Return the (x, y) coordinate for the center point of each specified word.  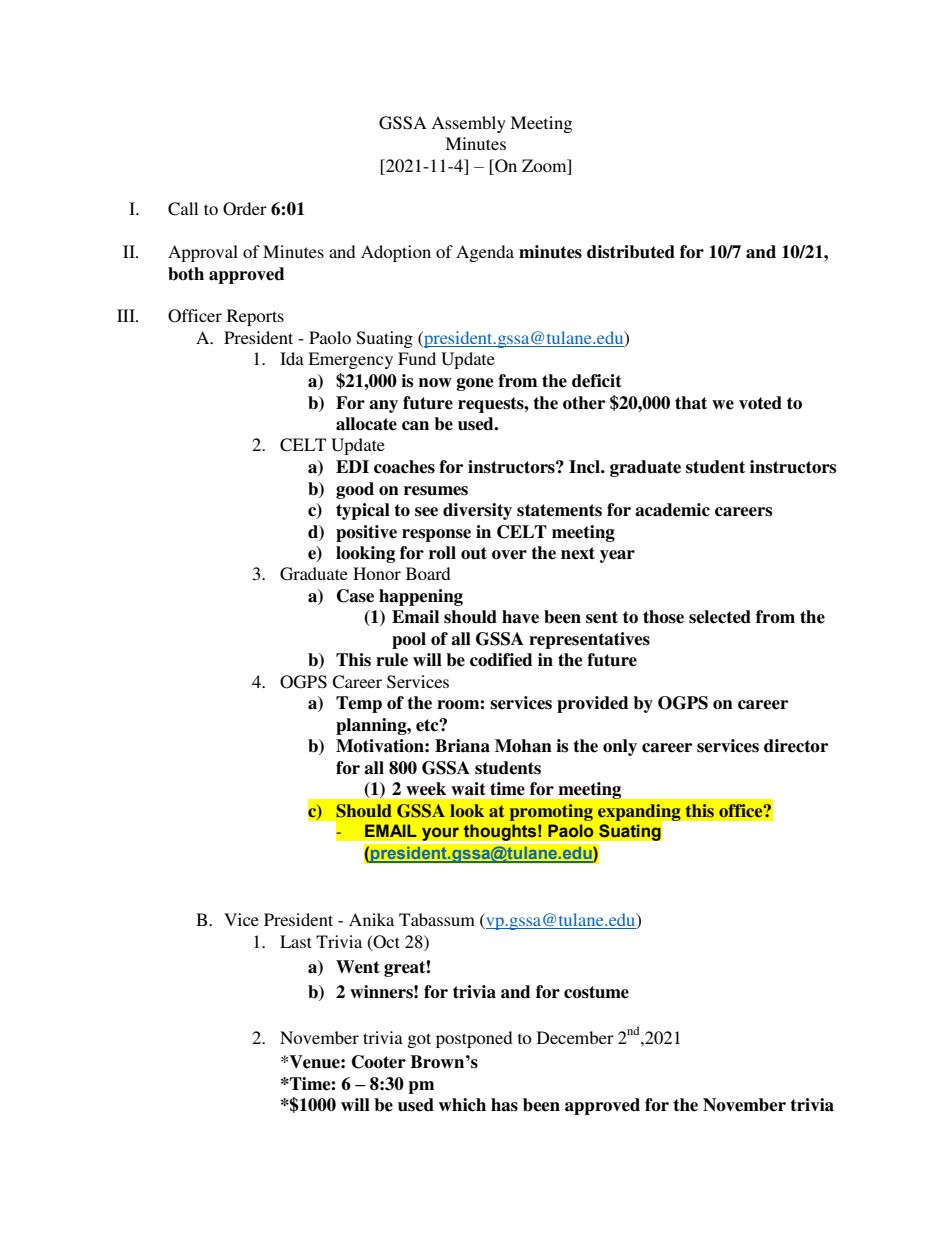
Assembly (468, 124)
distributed (631, 252)
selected (720, 617)
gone (475, 384)
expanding (640, 813)
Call (183, 209)
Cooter (379, 1062)
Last (296, 941)
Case (355, 596)
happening (421, 597)
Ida (292, 358)
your (441, 835)
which (462, 1105)
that (691, 403)
